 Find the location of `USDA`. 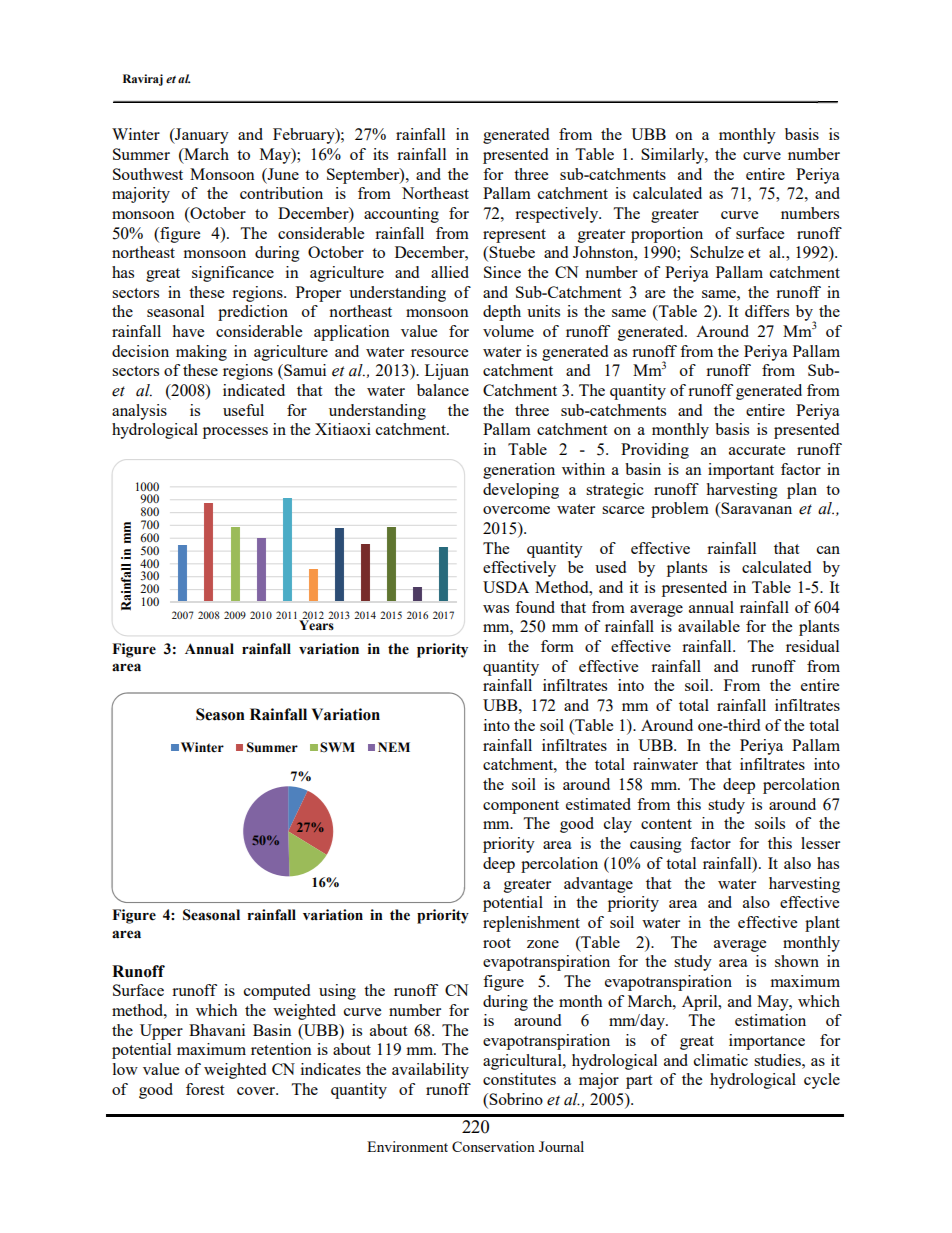

USDA is located at coordinates (506, 587).
